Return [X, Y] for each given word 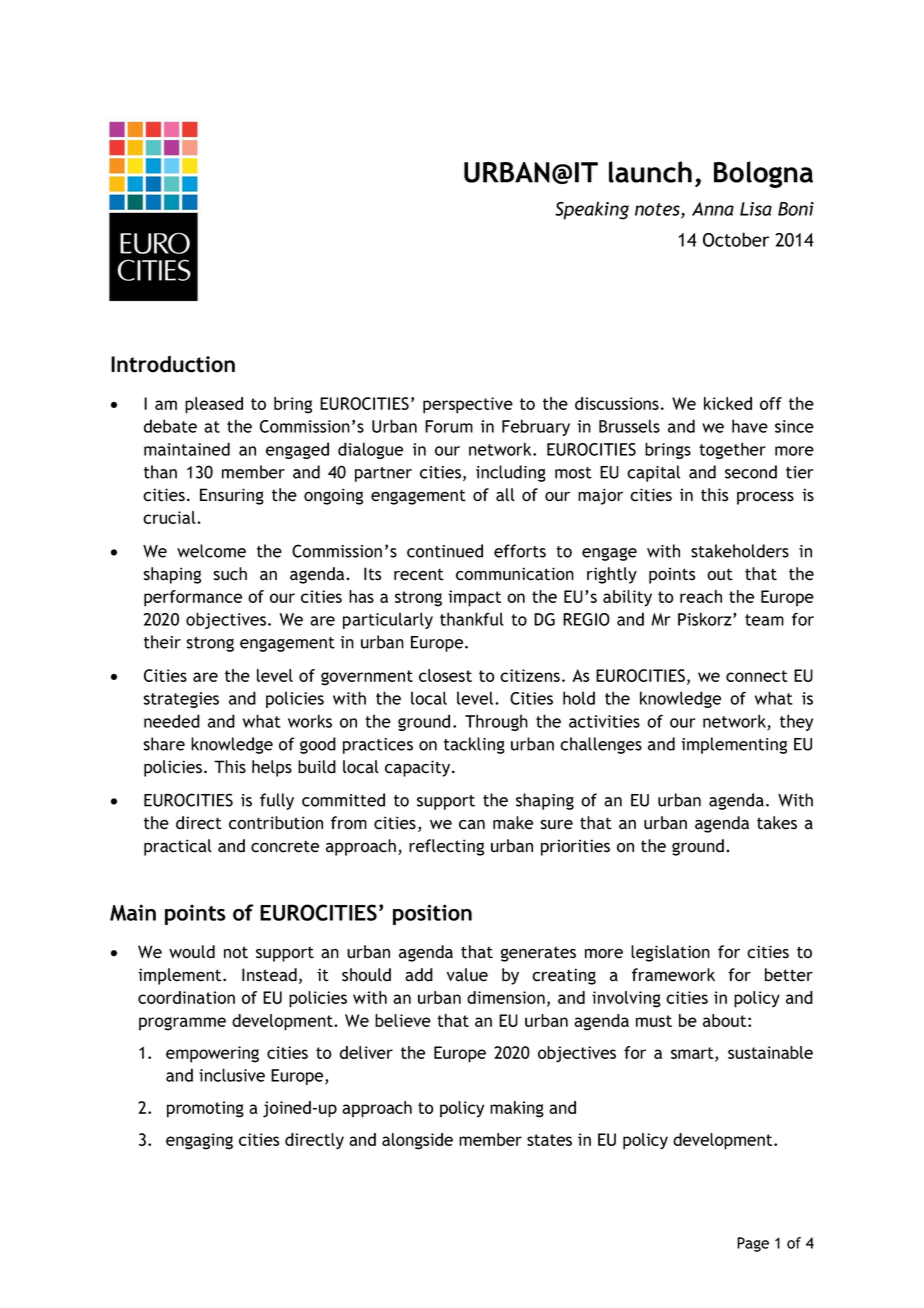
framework [673, 975]
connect [757, 676]
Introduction [173, 364]
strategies [181, 700]
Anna [713, 209]
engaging [199, 1141]
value [467, 975]
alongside [417, 1141]
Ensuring [232, 496]
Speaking [592, 210]
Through [496, 722]
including [511, 473]
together [732, 450]
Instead [269, 975]
